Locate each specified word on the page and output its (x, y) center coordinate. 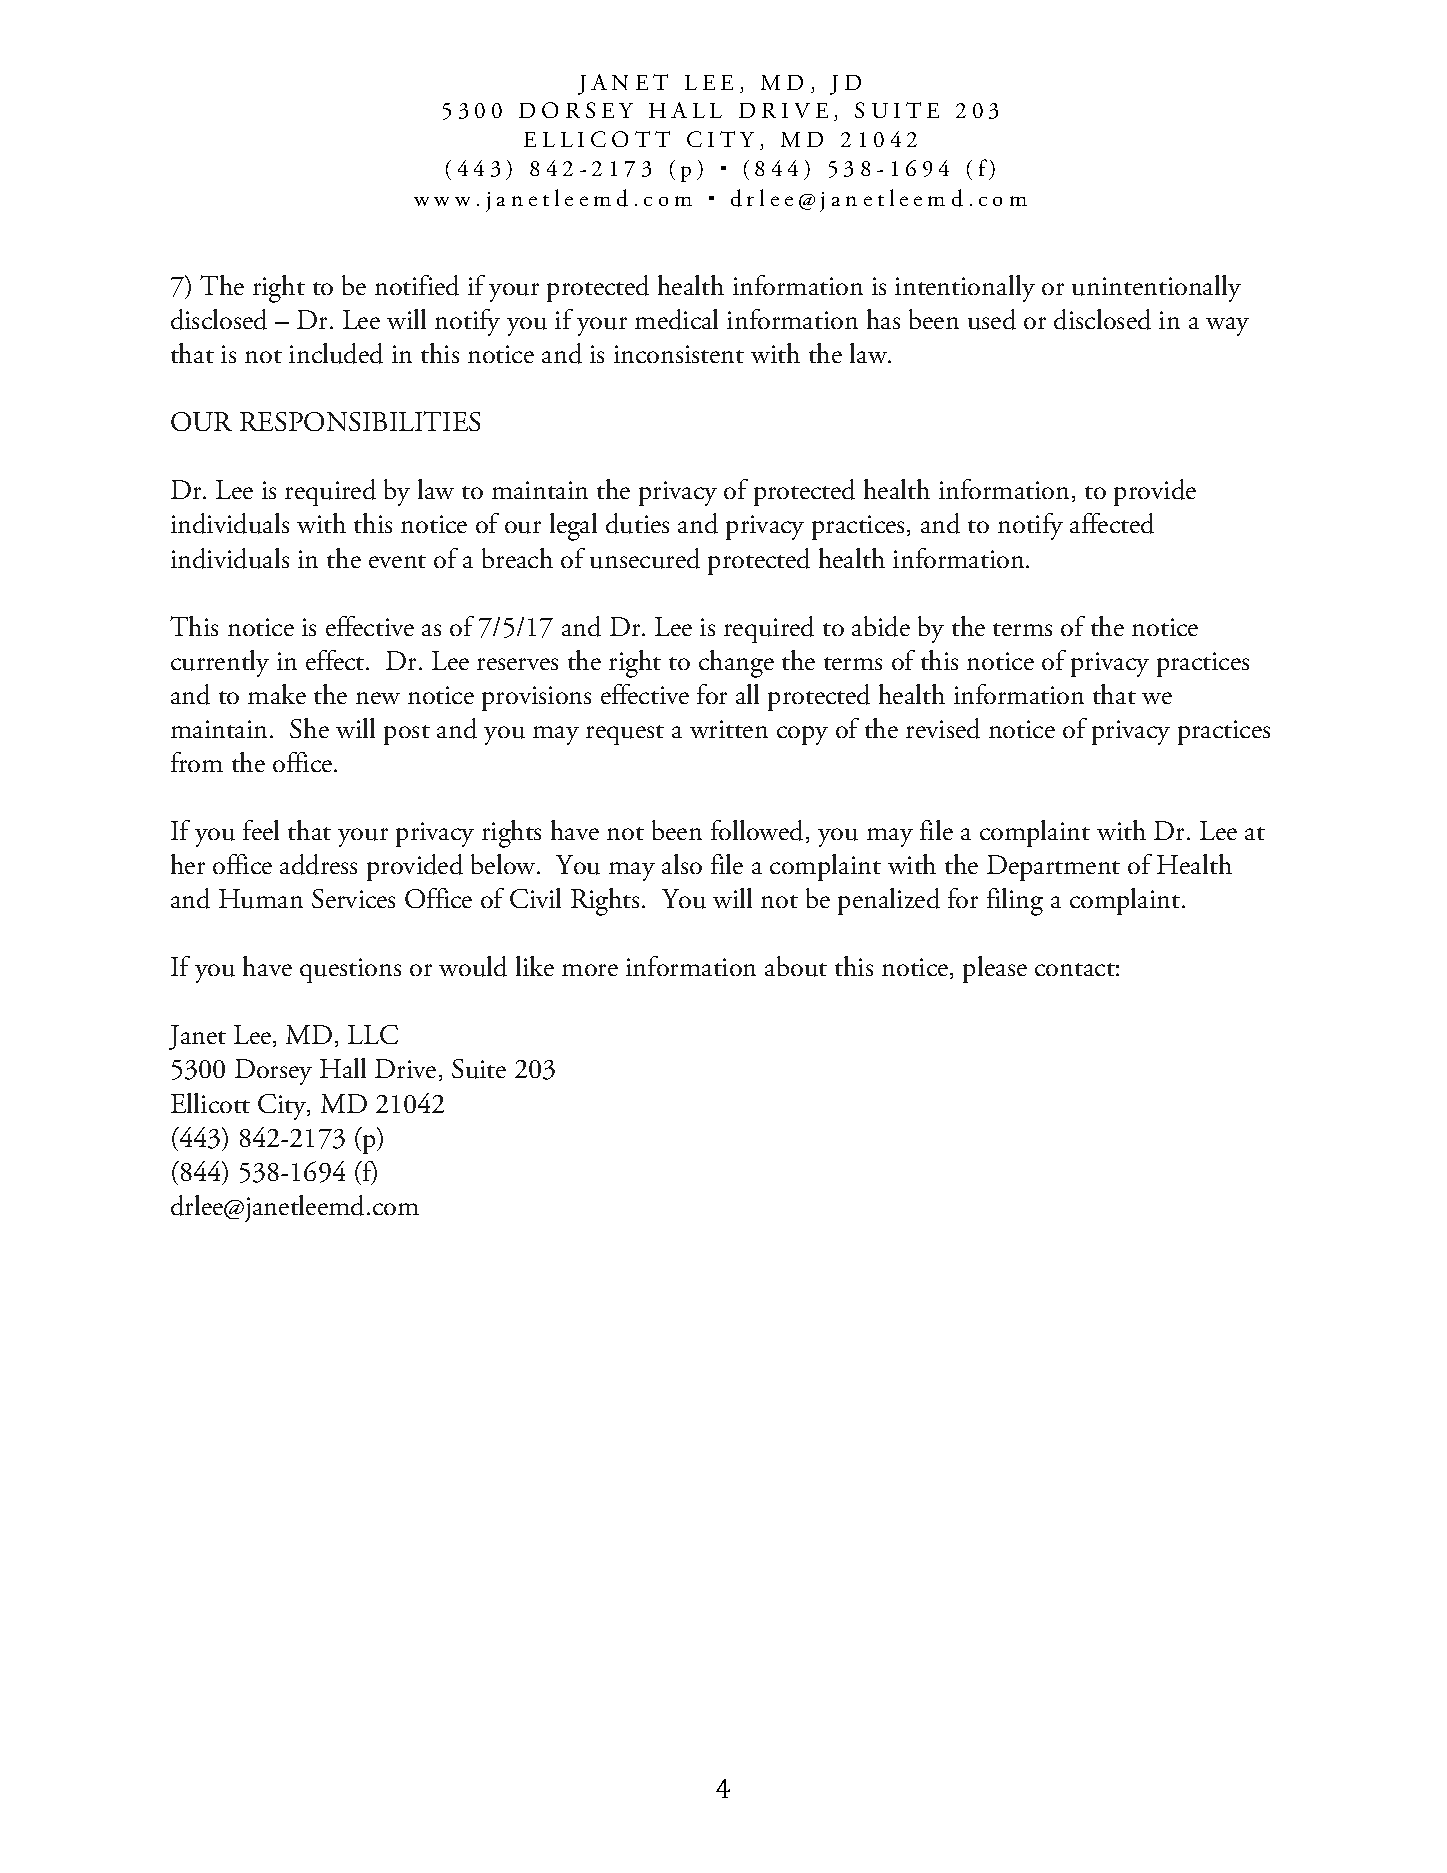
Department (1053, 868)
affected (1112, 523)
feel (261, 830)
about (796, 966)
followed (759, 831)
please (995, 969)
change (736, 664)
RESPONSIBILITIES (360, 421)
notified (417, 285)
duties (637, 523)
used (992, 319)
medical (676, 319)
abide (881, 626)
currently (220, 663)
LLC (373, 1034)
